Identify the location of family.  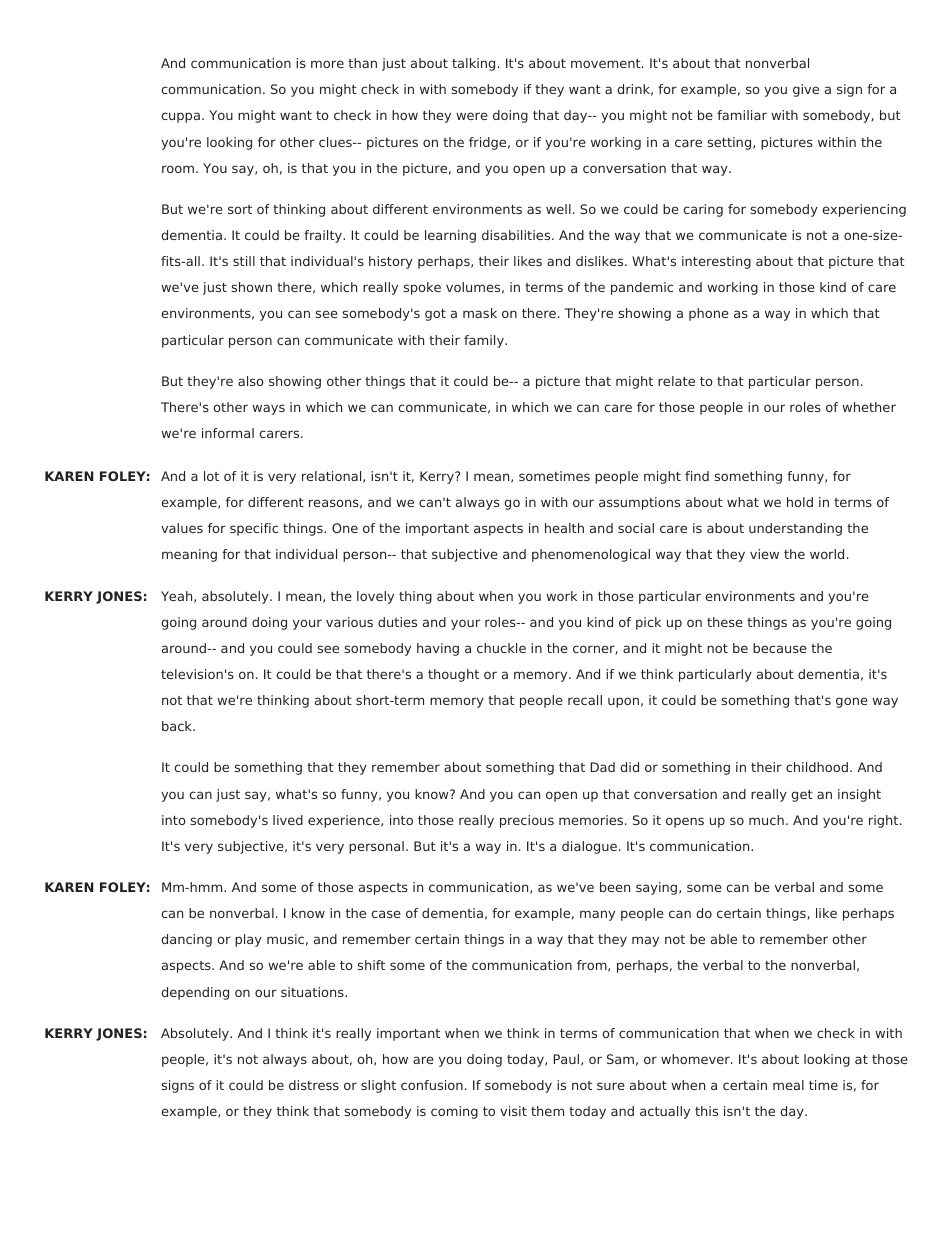
(485, 341).
